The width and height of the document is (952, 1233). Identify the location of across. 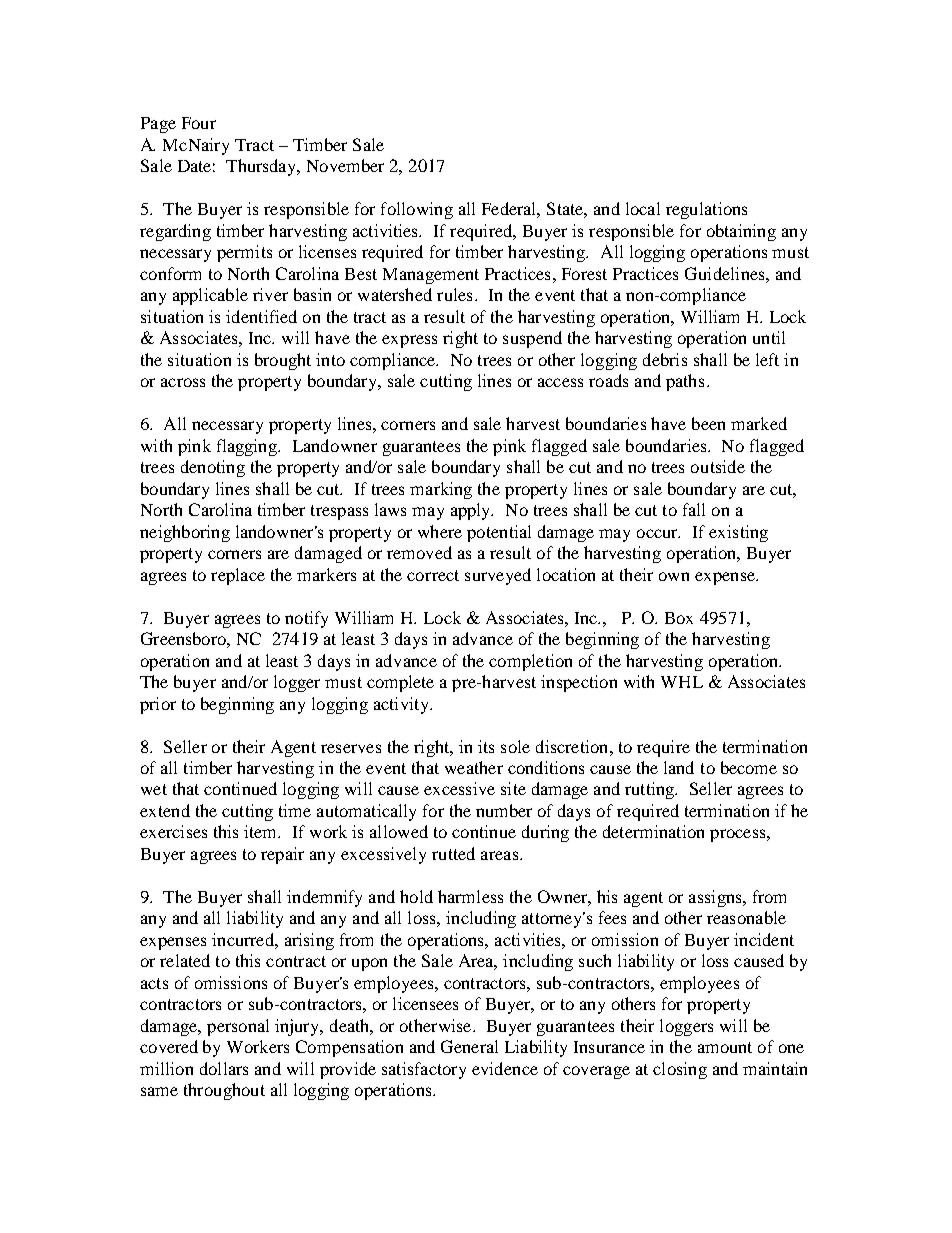
(183, 382).
